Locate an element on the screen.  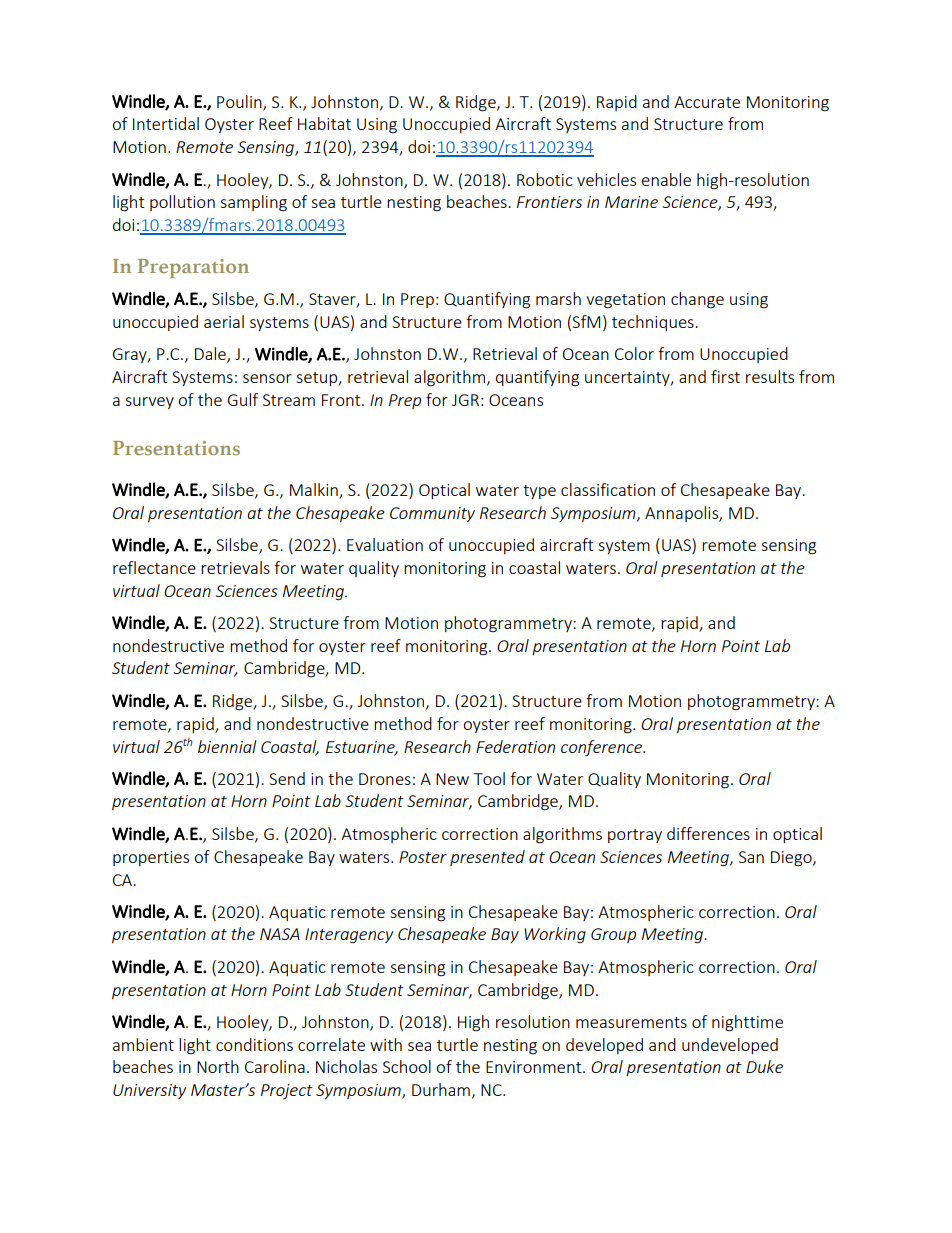
classification is located at coordinates (608, 489).
